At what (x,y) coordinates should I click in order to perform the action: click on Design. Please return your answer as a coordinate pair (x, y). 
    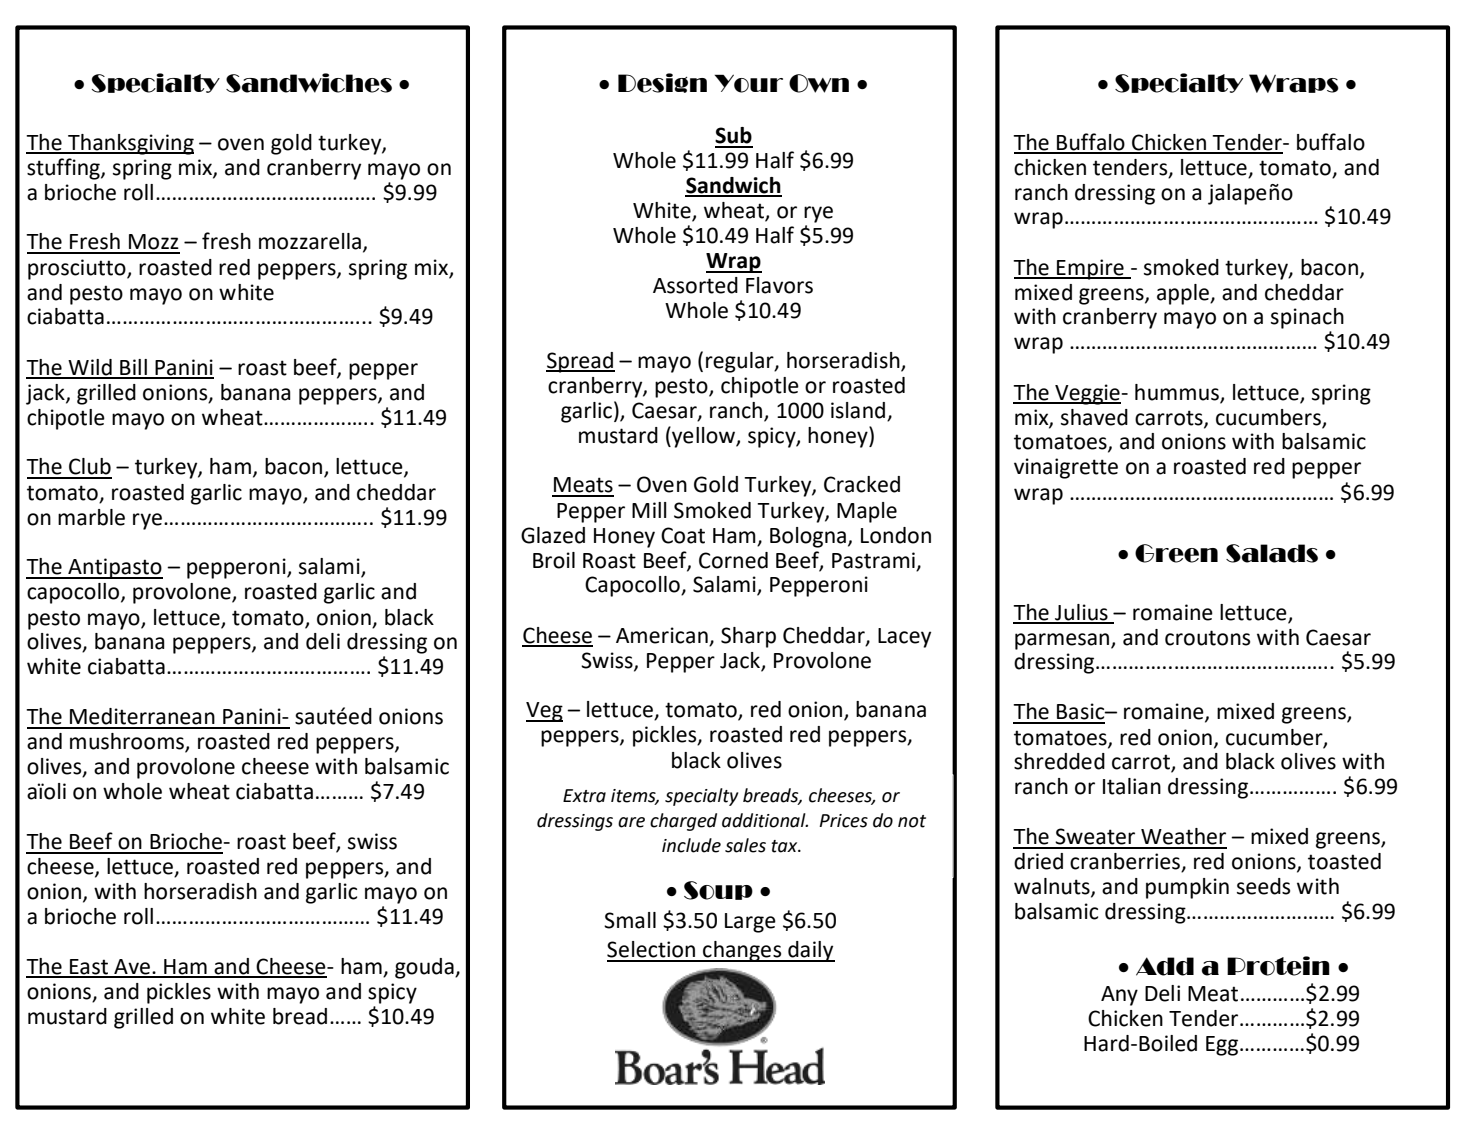
    Looking at the image, I should click on (662, 83).
